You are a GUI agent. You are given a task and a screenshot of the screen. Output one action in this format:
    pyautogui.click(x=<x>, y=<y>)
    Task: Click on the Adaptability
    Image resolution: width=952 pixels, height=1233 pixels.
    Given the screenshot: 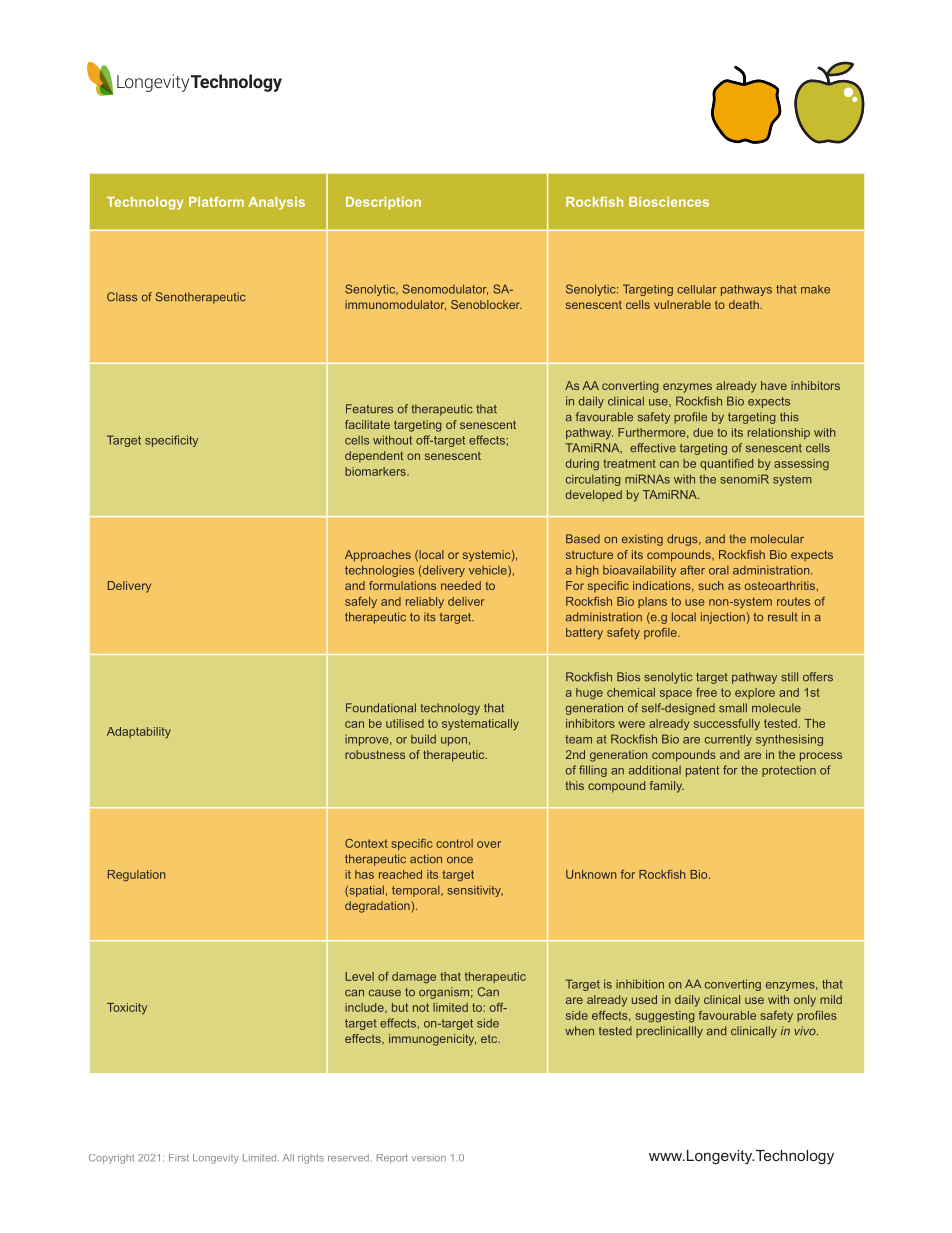 What is the action you would take?
    pyautogui.click(x=139, y=732)
